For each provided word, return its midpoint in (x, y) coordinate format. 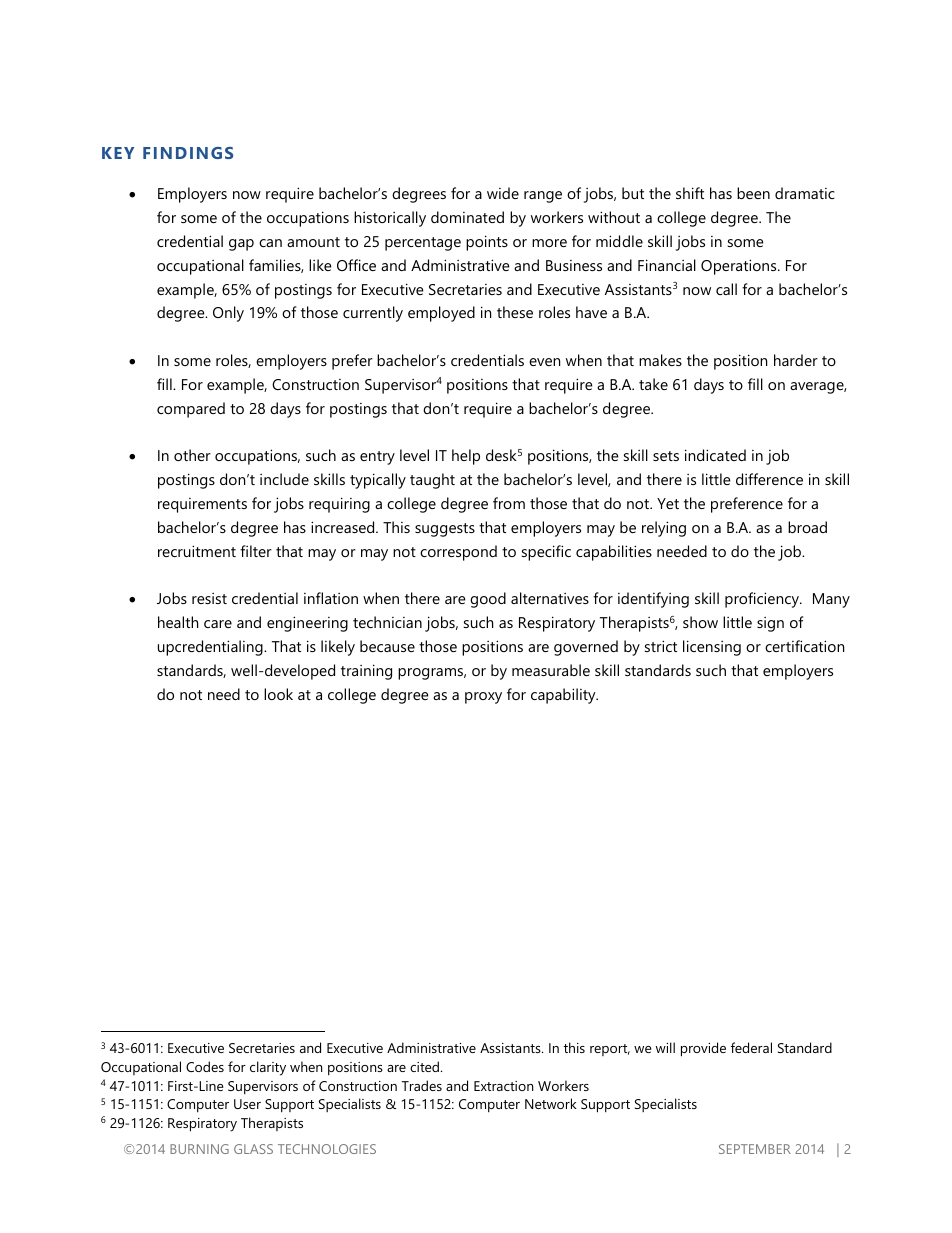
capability (564, 696)
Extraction (504, 1086)
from (509, 503)
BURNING (199, 1149)
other (192, 455)
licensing (712, 648)
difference (769, 479)
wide (503, 193)
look (278, 694)
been (753, 193)
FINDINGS (188, 153)
